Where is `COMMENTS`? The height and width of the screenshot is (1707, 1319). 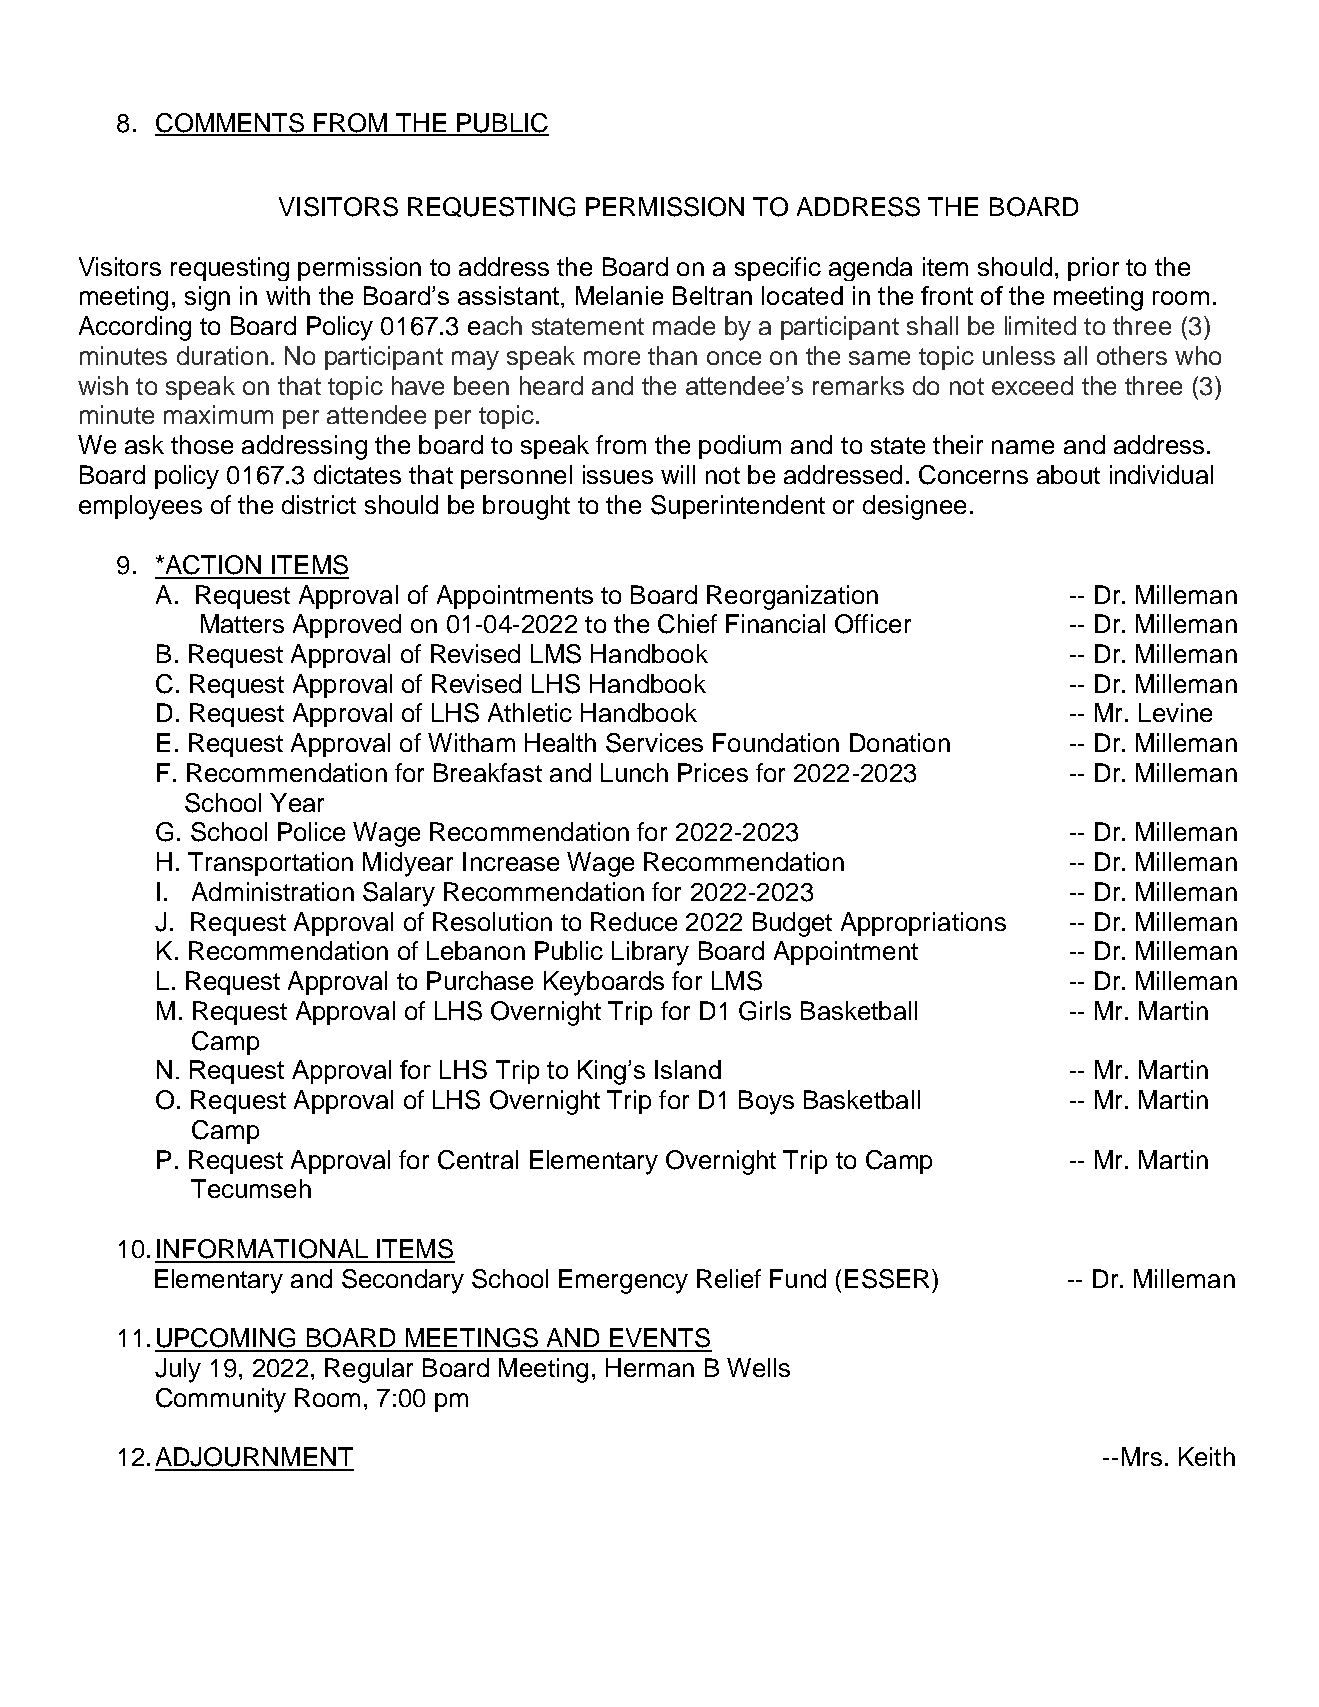
COMMENTS is located at coordinates (231, 124).
